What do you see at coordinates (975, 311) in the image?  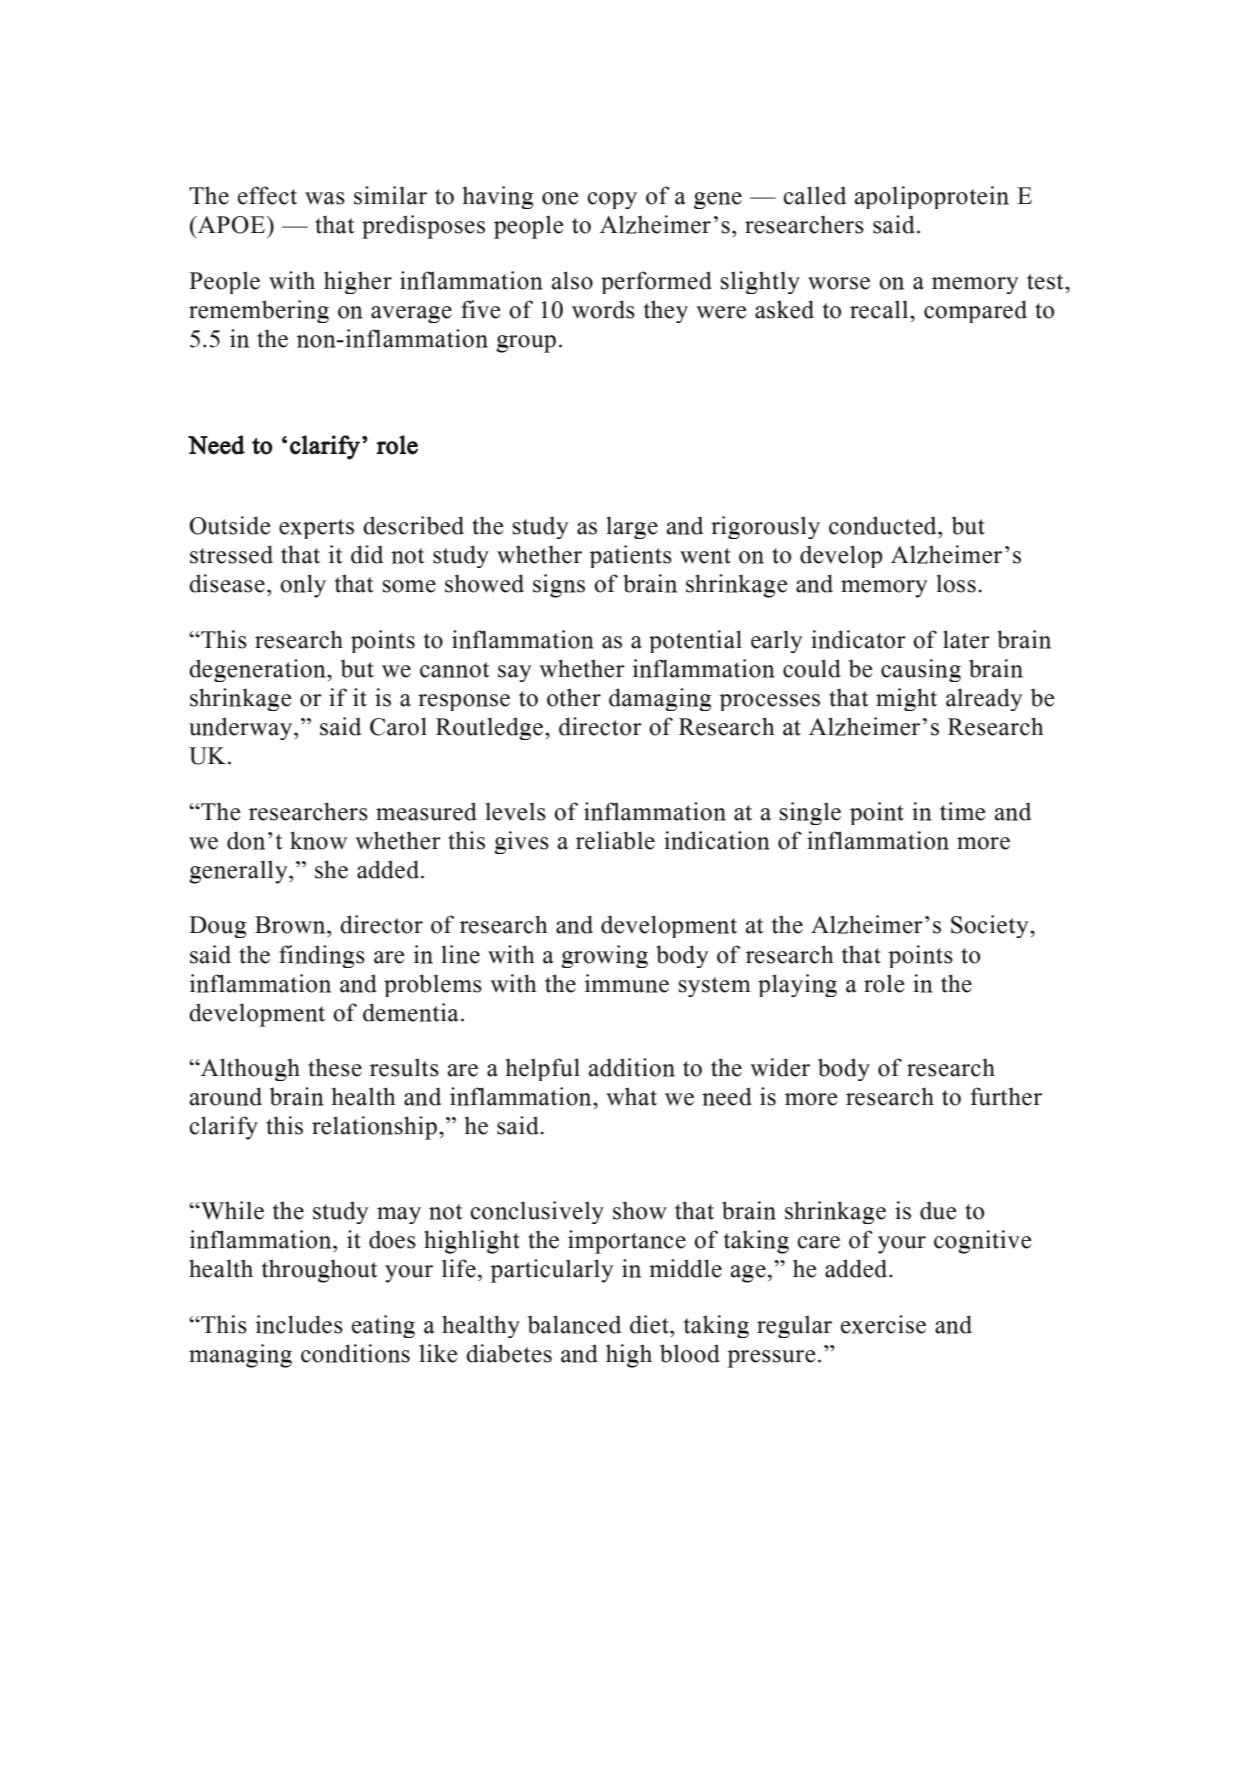 I see `compared` at bounding box center [975, 311].
